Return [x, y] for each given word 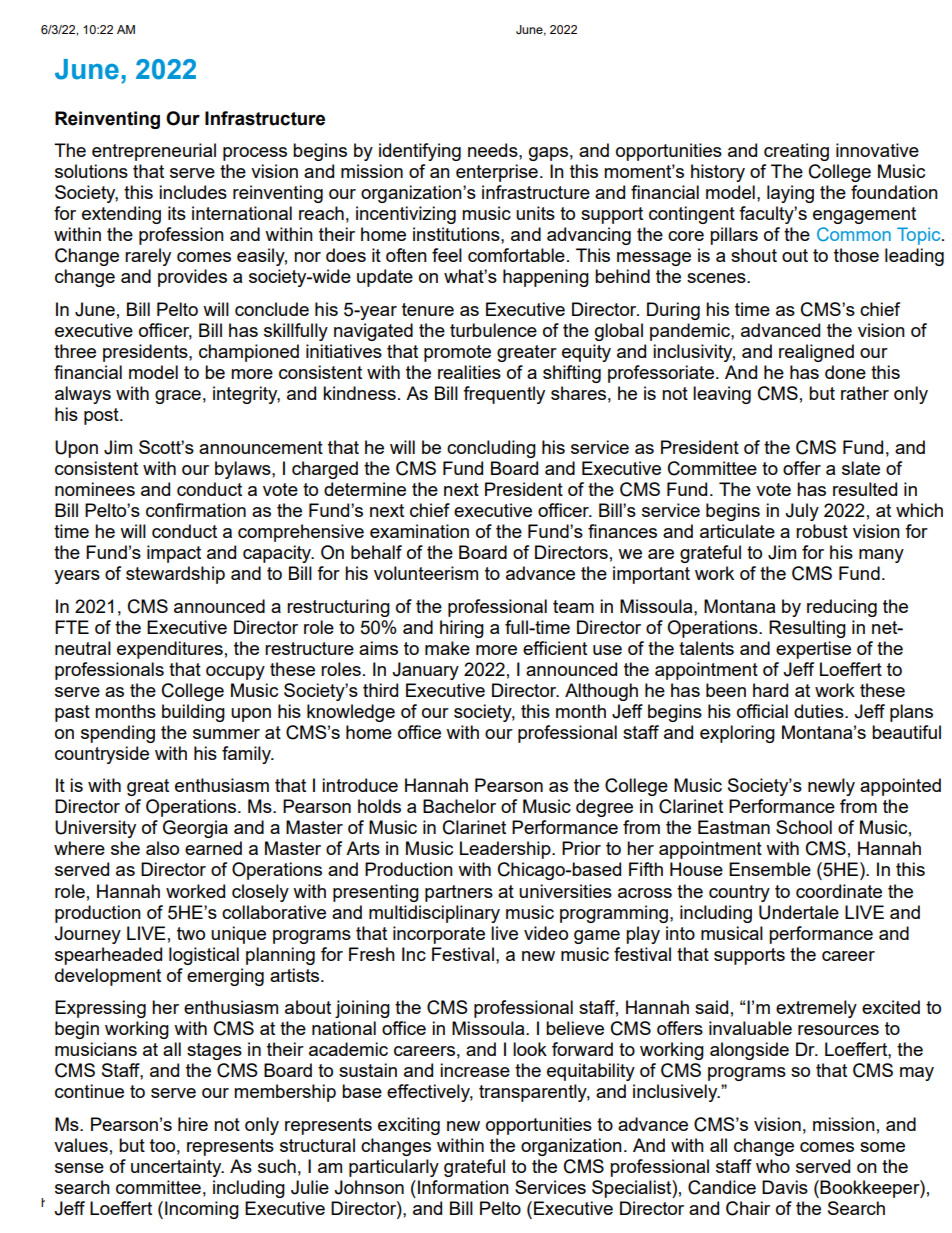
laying [790, 194]
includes [193, 192]
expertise [813, 650]
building [193, 713]
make [447, 648]
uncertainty [177, 1168]
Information [463, 1187]
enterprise [497, 173]
